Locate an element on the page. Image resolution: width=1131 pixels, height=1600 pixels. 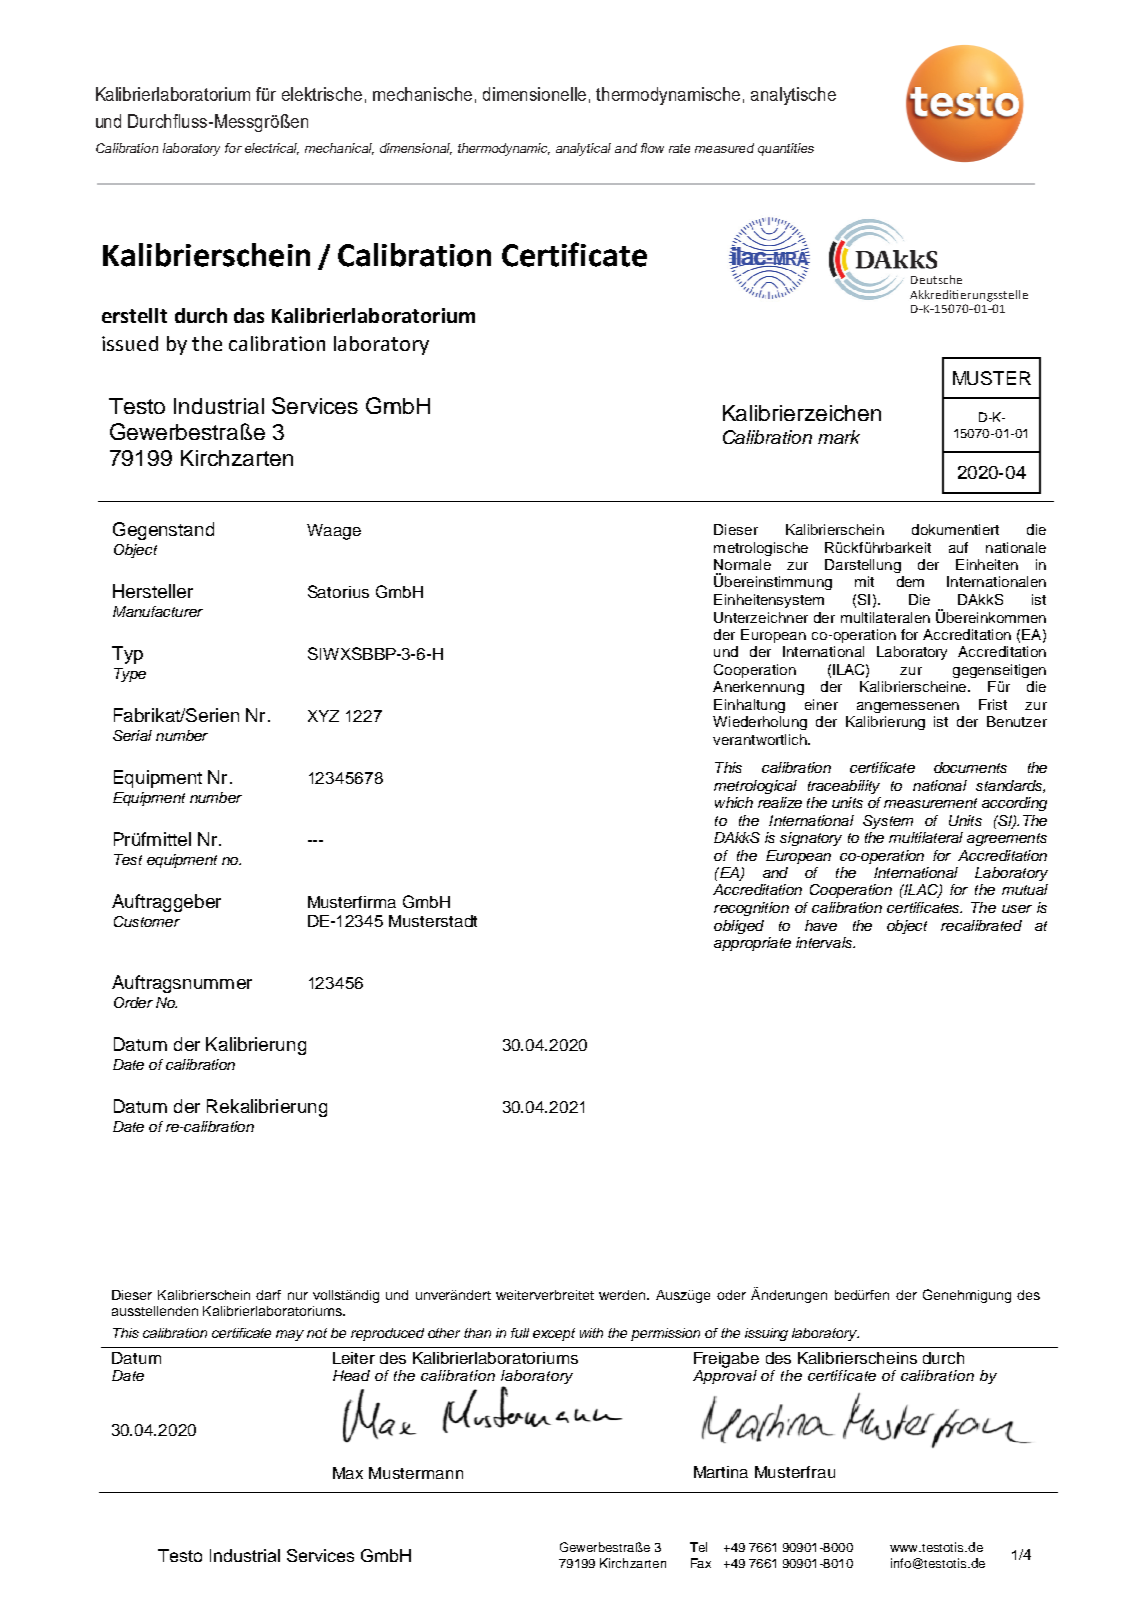
Deutsche is located at coordinates (936, 279).
